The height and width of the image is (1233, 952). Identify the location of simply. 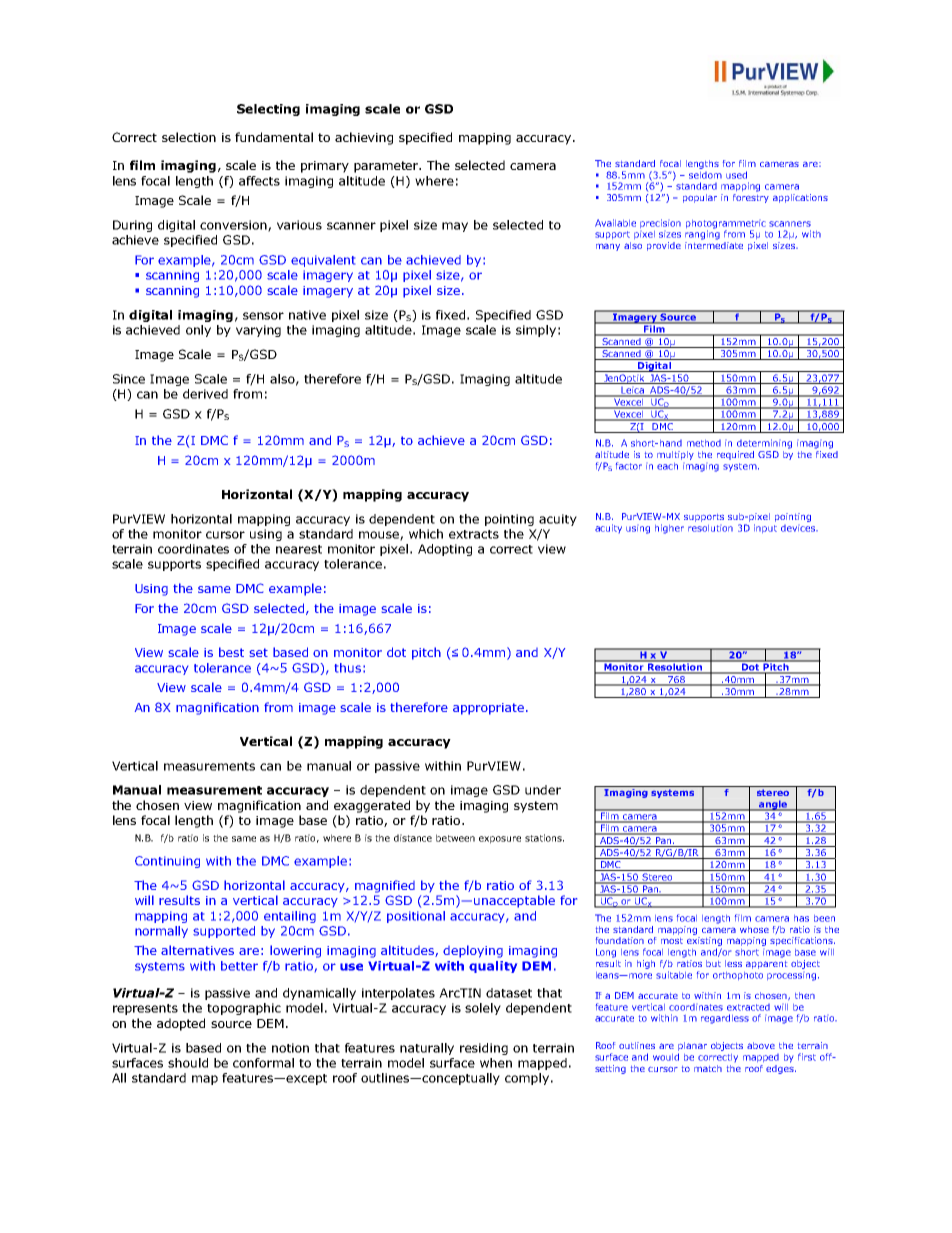
(536, 331).
